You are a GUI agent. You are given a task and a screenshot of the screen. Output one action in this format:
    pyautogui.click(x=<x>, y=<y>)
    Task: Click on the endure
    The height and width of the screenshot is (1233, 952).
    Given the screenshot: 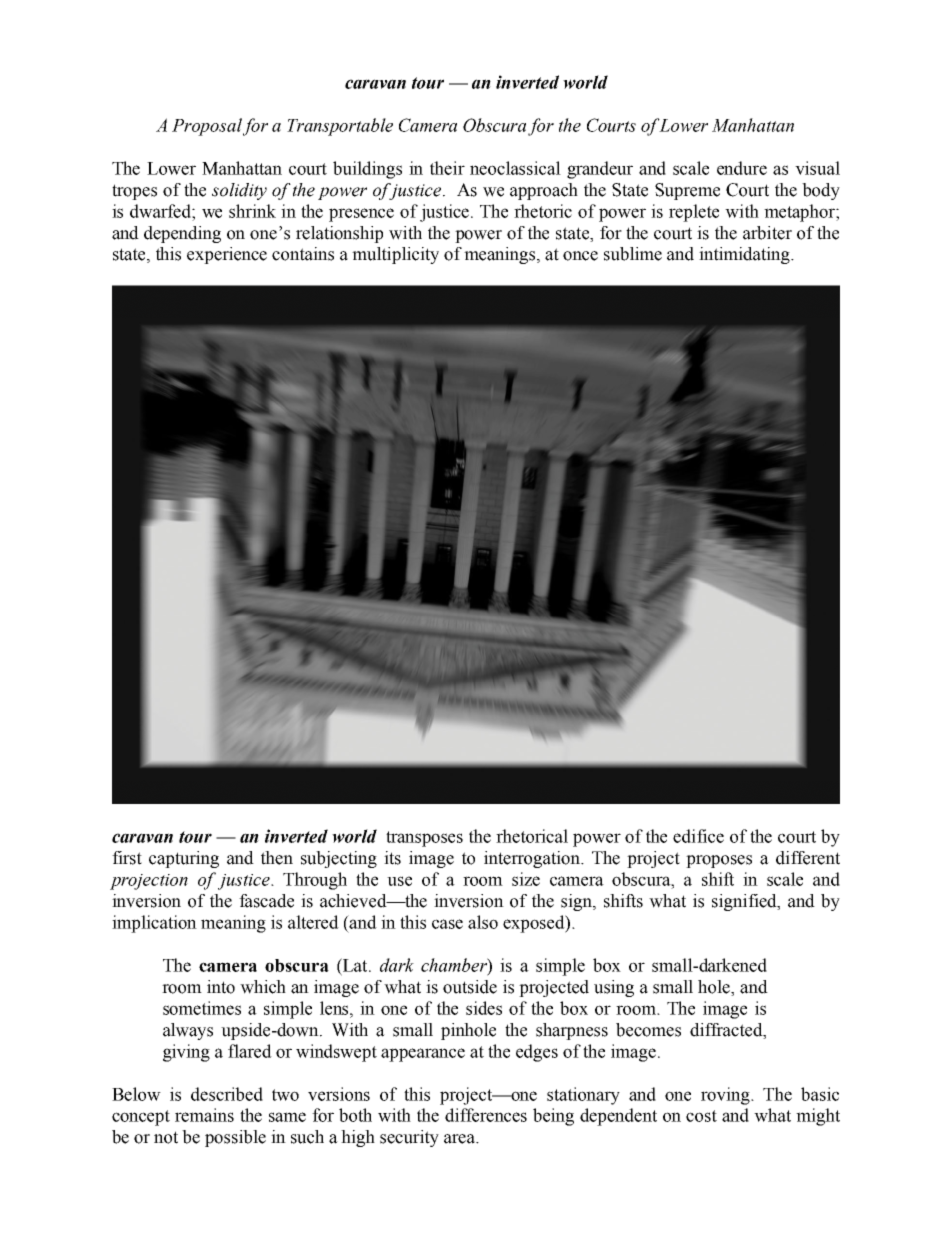 What is the action you would take?
    pyautogui.click(x=742, y=168)
